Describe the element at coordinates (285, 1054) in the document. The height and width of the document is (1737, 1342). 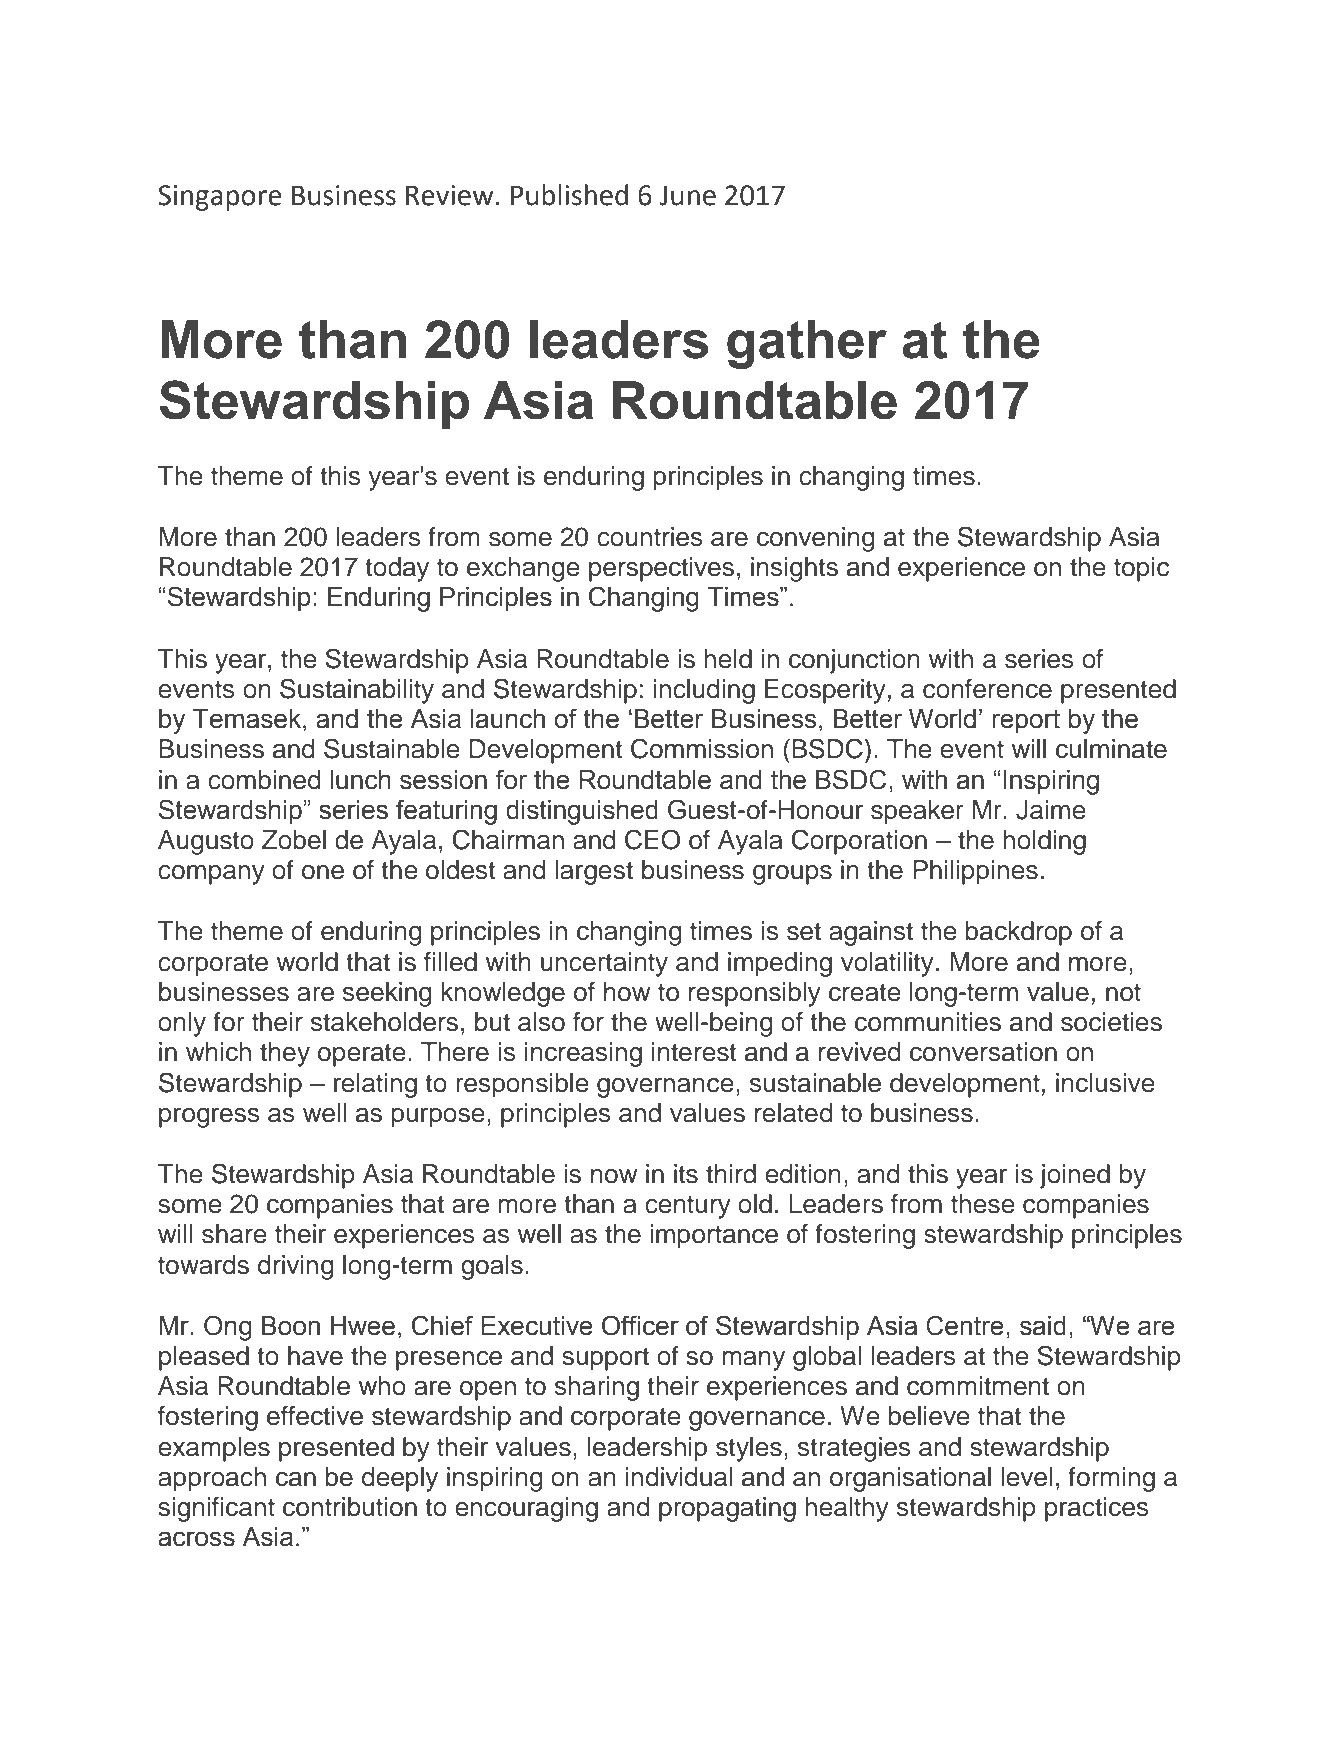
I see `they` at that location.
